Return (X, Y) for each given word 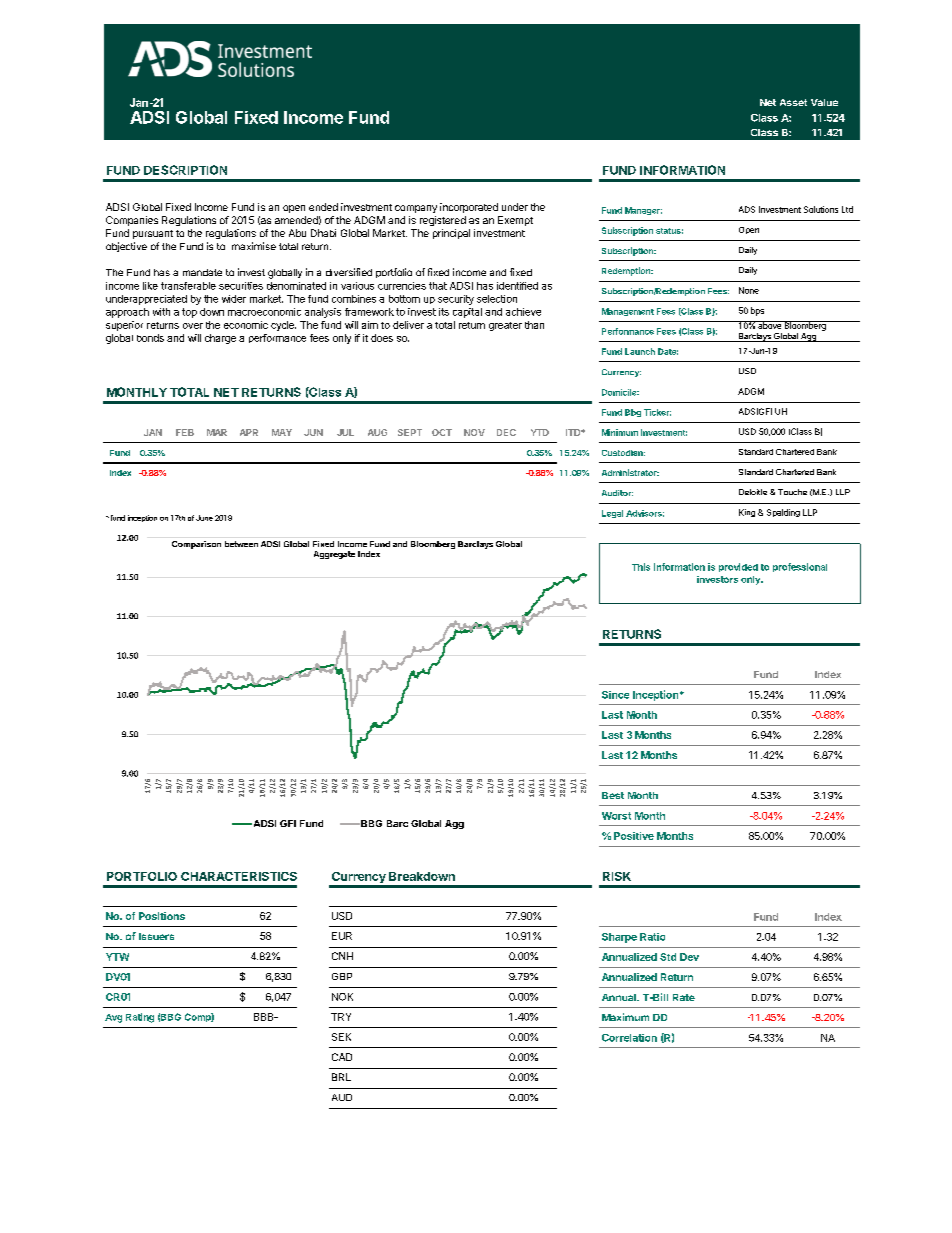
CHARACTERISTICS (239, 876)
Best (613, 795)
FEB (185, 432)
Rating (140, 1018)
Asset (793, 102)
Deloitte (753, 492)
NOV (474, 432)
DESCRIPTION (185, 170)
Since (615, 695)
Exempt (515, 221)
